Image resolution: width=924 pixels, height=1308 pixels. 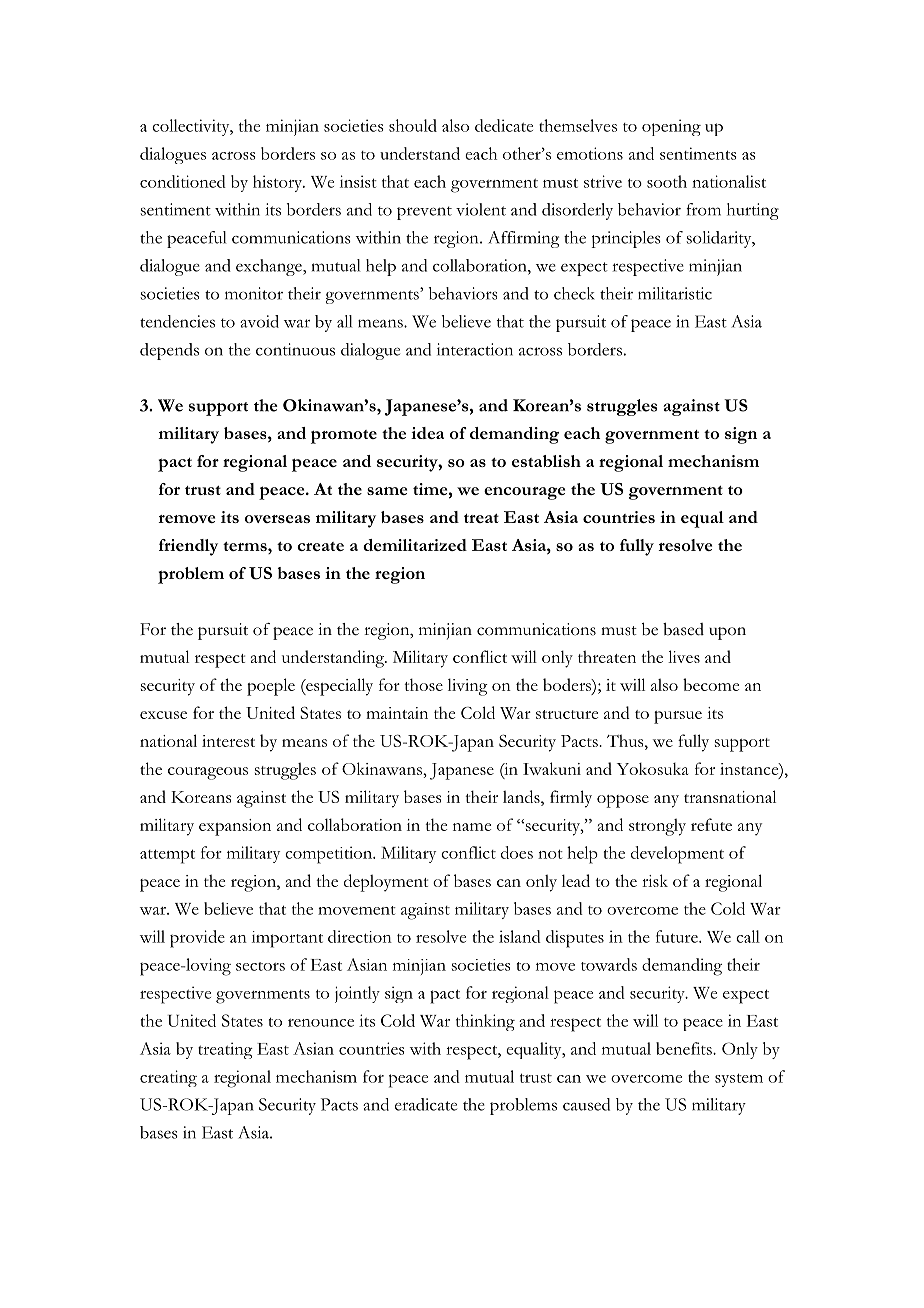 I want to click on opening, so click(x=671, y=127).
